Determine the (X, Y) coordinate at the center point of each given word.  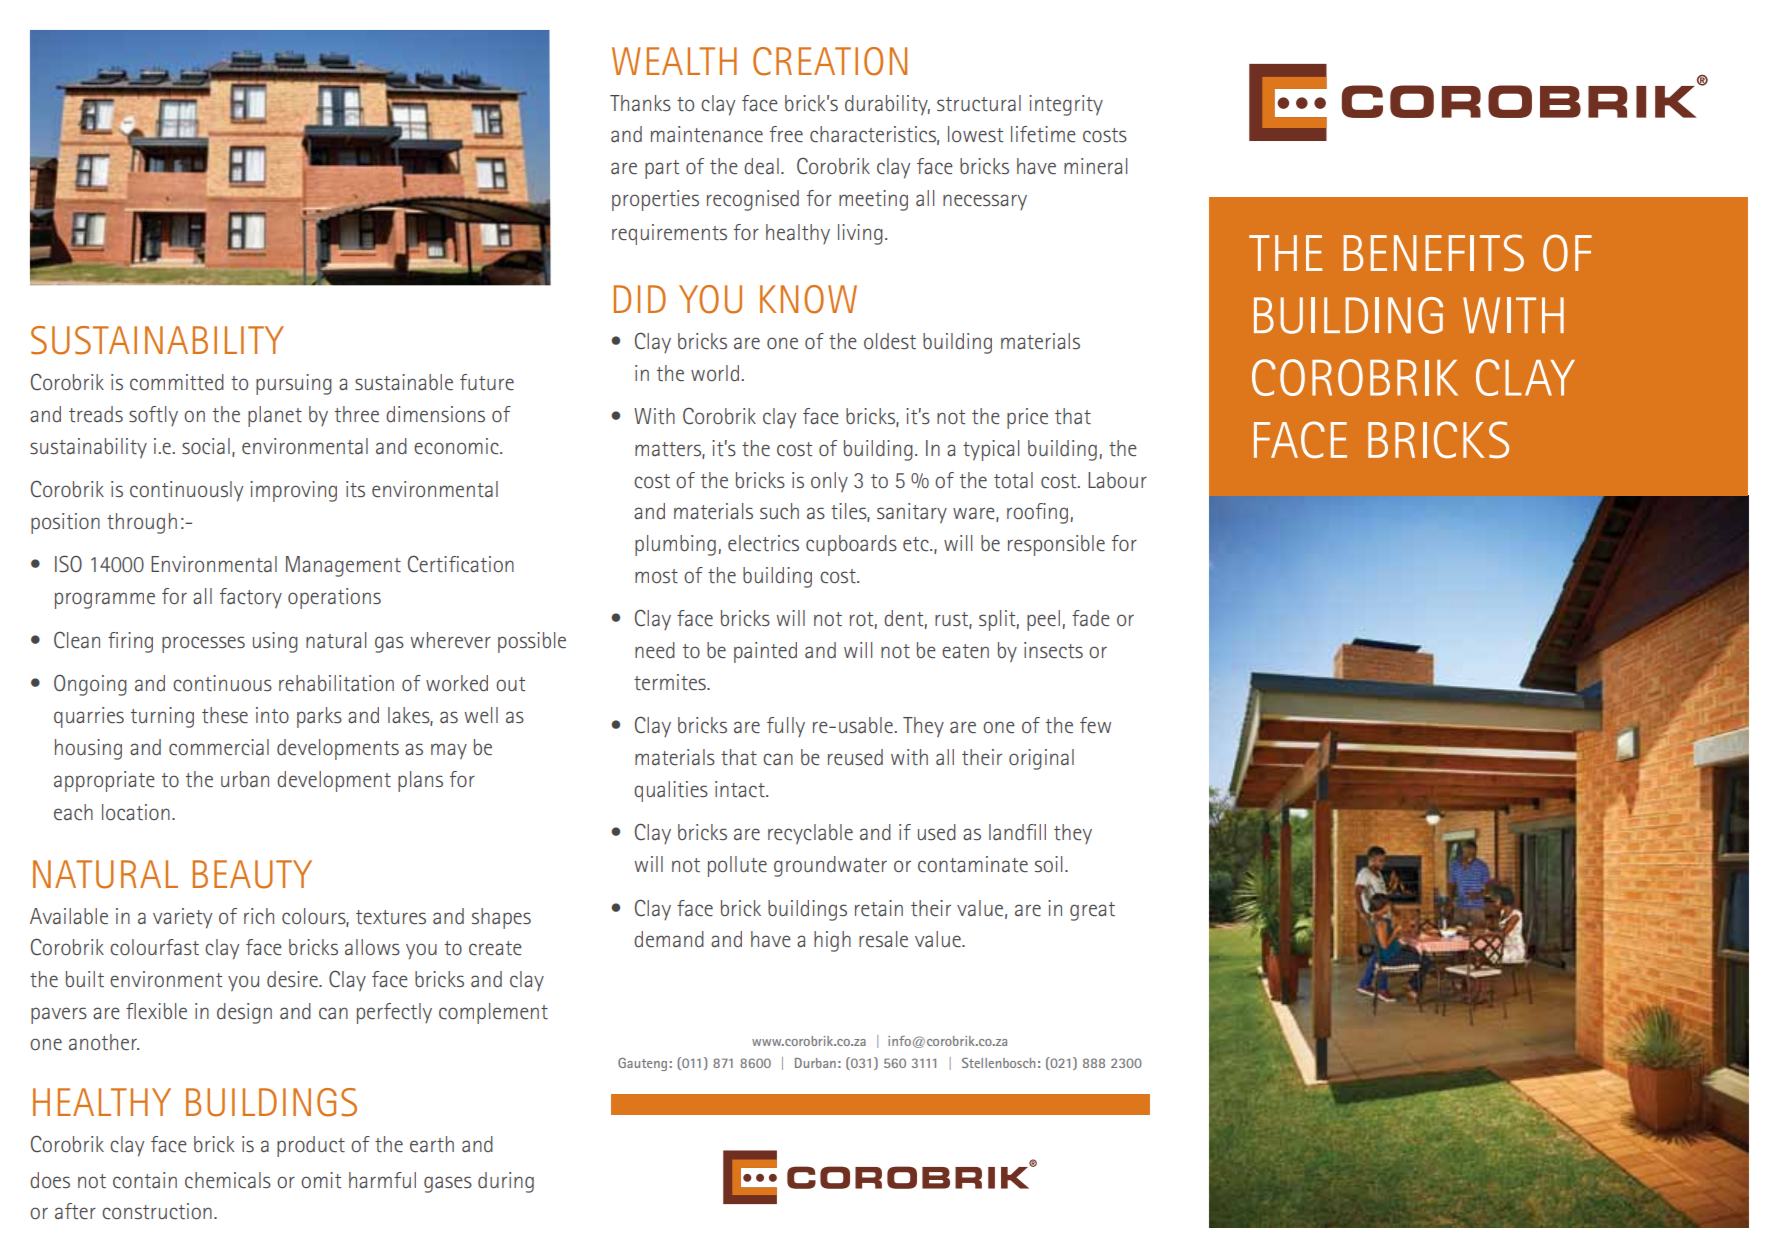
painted (765, 652)
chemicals (228, 1180)
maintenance (707, 134)
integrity (1066, 105)
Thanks (640, 103)
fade (1091, 618)
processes (203, 644)
